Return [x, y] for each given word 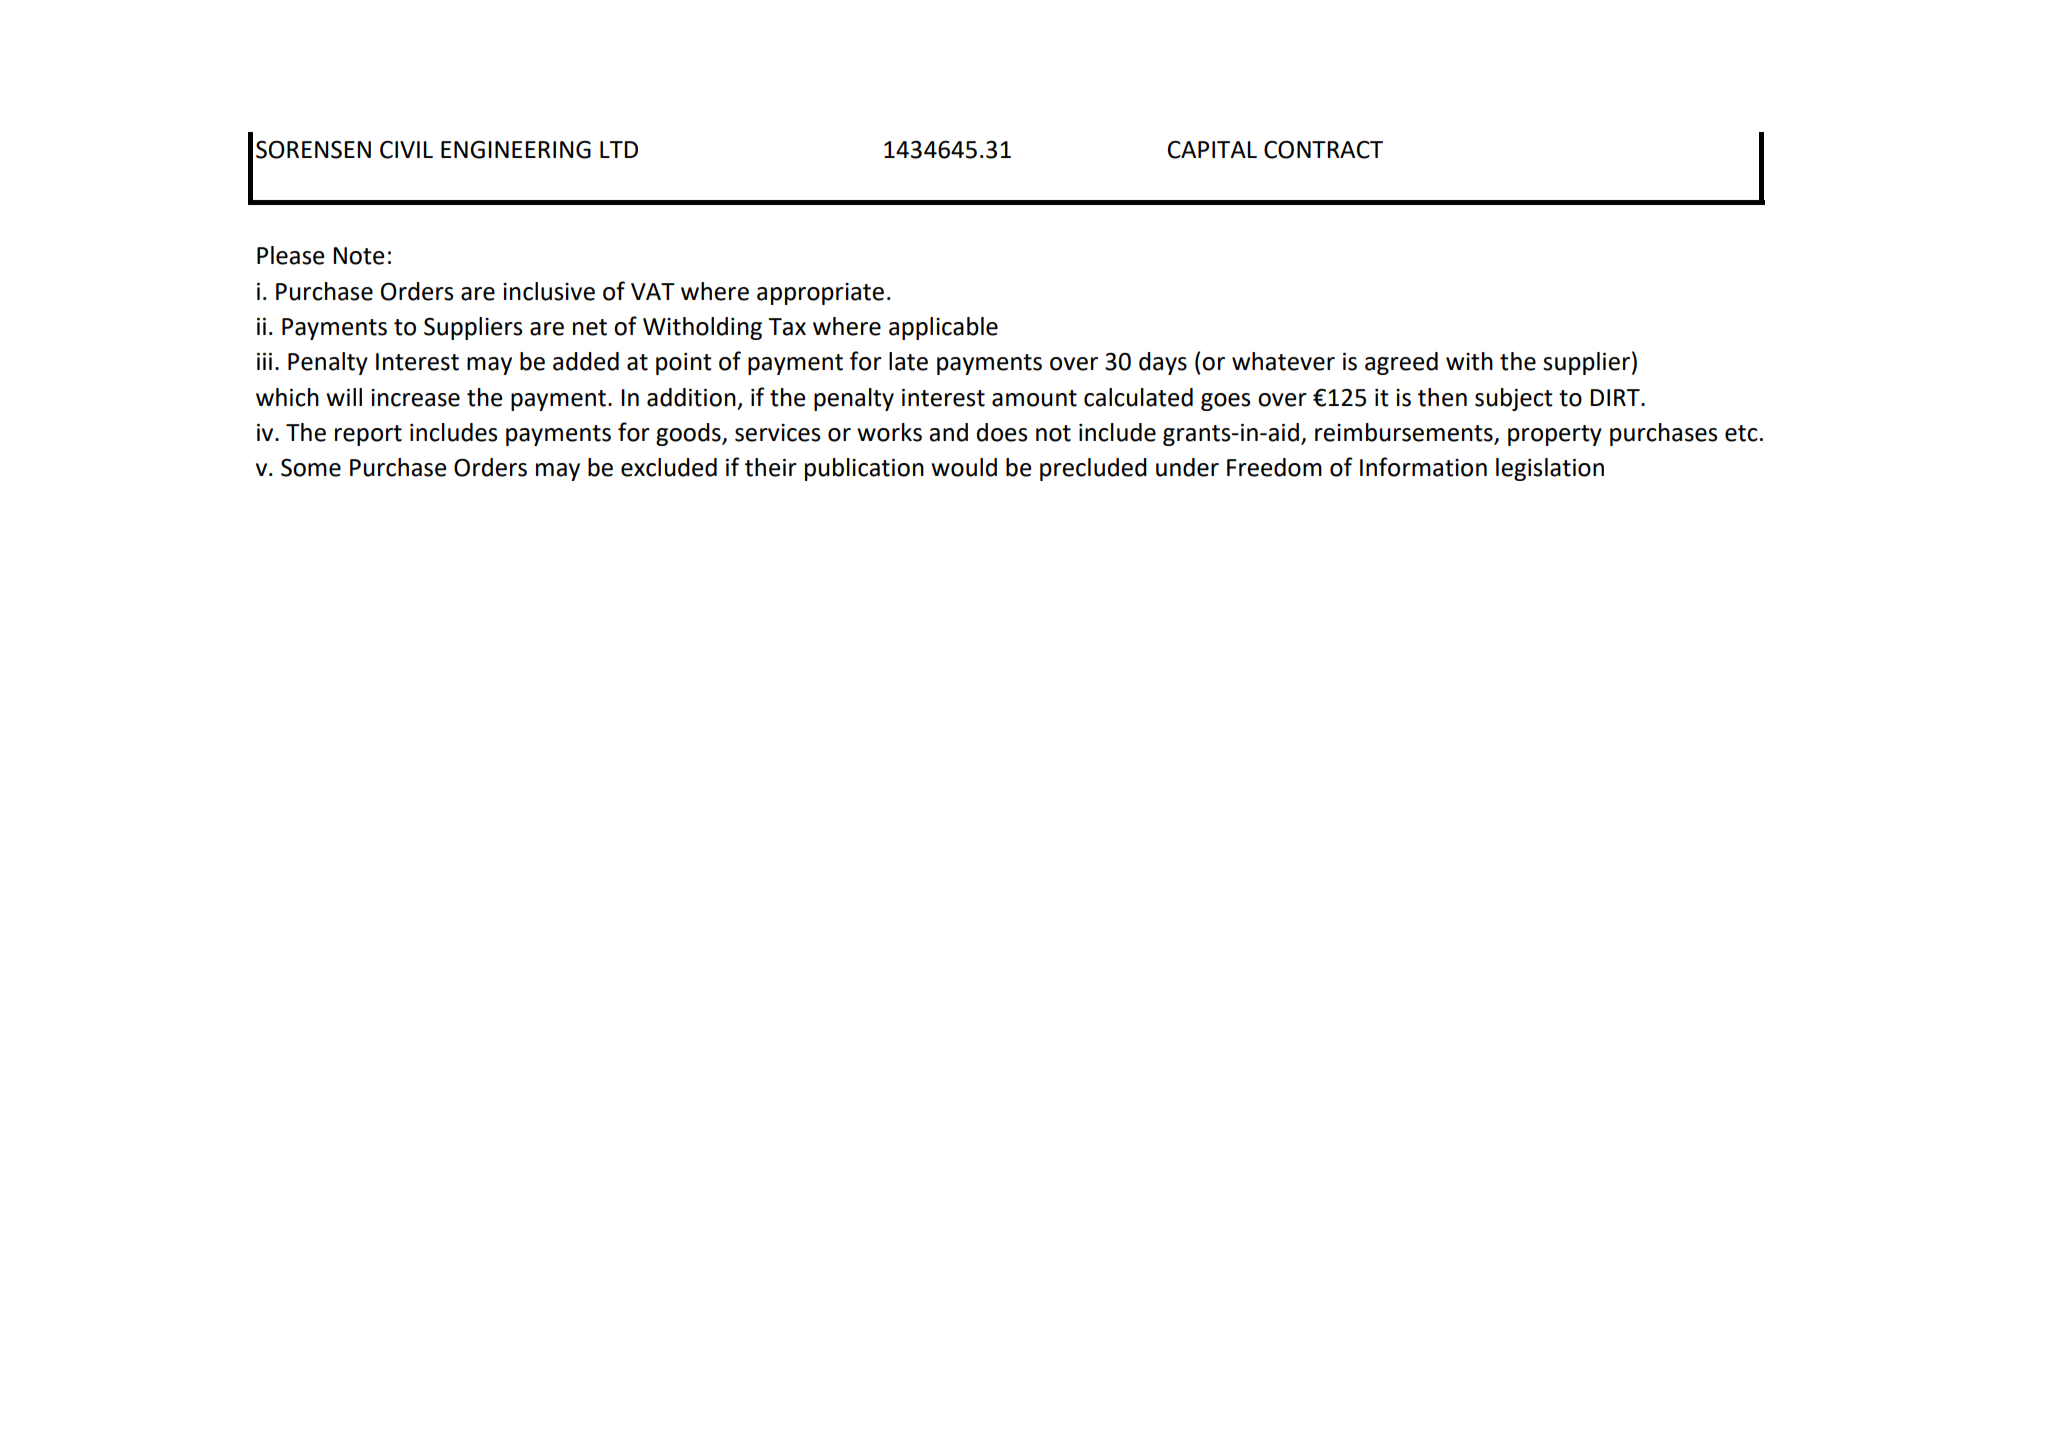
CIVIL [406, 150]
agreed [1401, 363]
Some [311, 468]
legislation [1550, 469]
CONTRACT [1323, 149]
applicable [943, 328]
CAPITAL [1212, 150]
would [964, 467]
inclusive [549, 291]
